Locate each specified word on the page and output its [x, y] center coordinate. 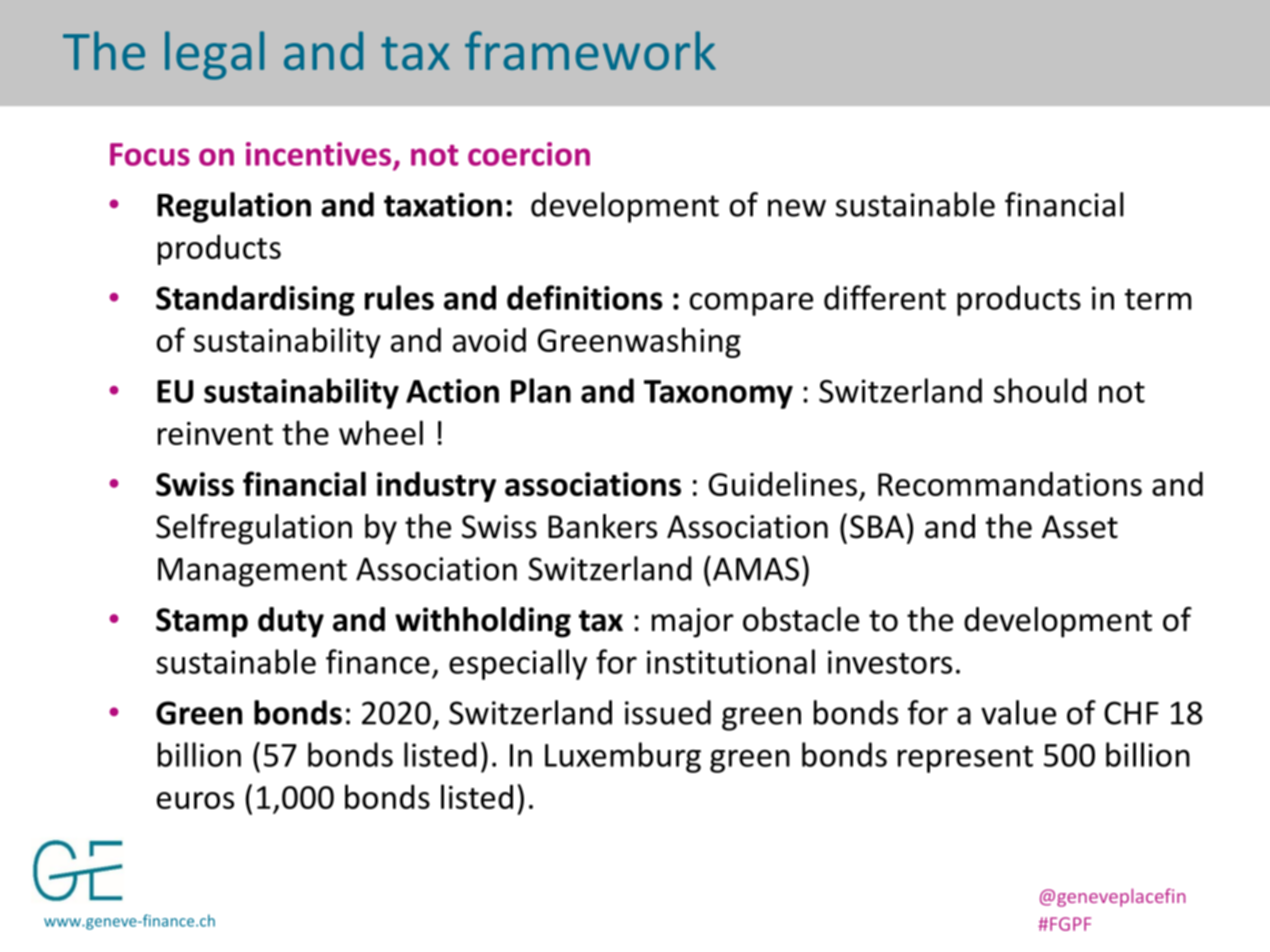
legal [214, 55]
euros [195, 800]
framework [590, 50]
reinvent [215, 433]
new [797, 208]
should [1040, 390]
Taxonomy [718, 394]
